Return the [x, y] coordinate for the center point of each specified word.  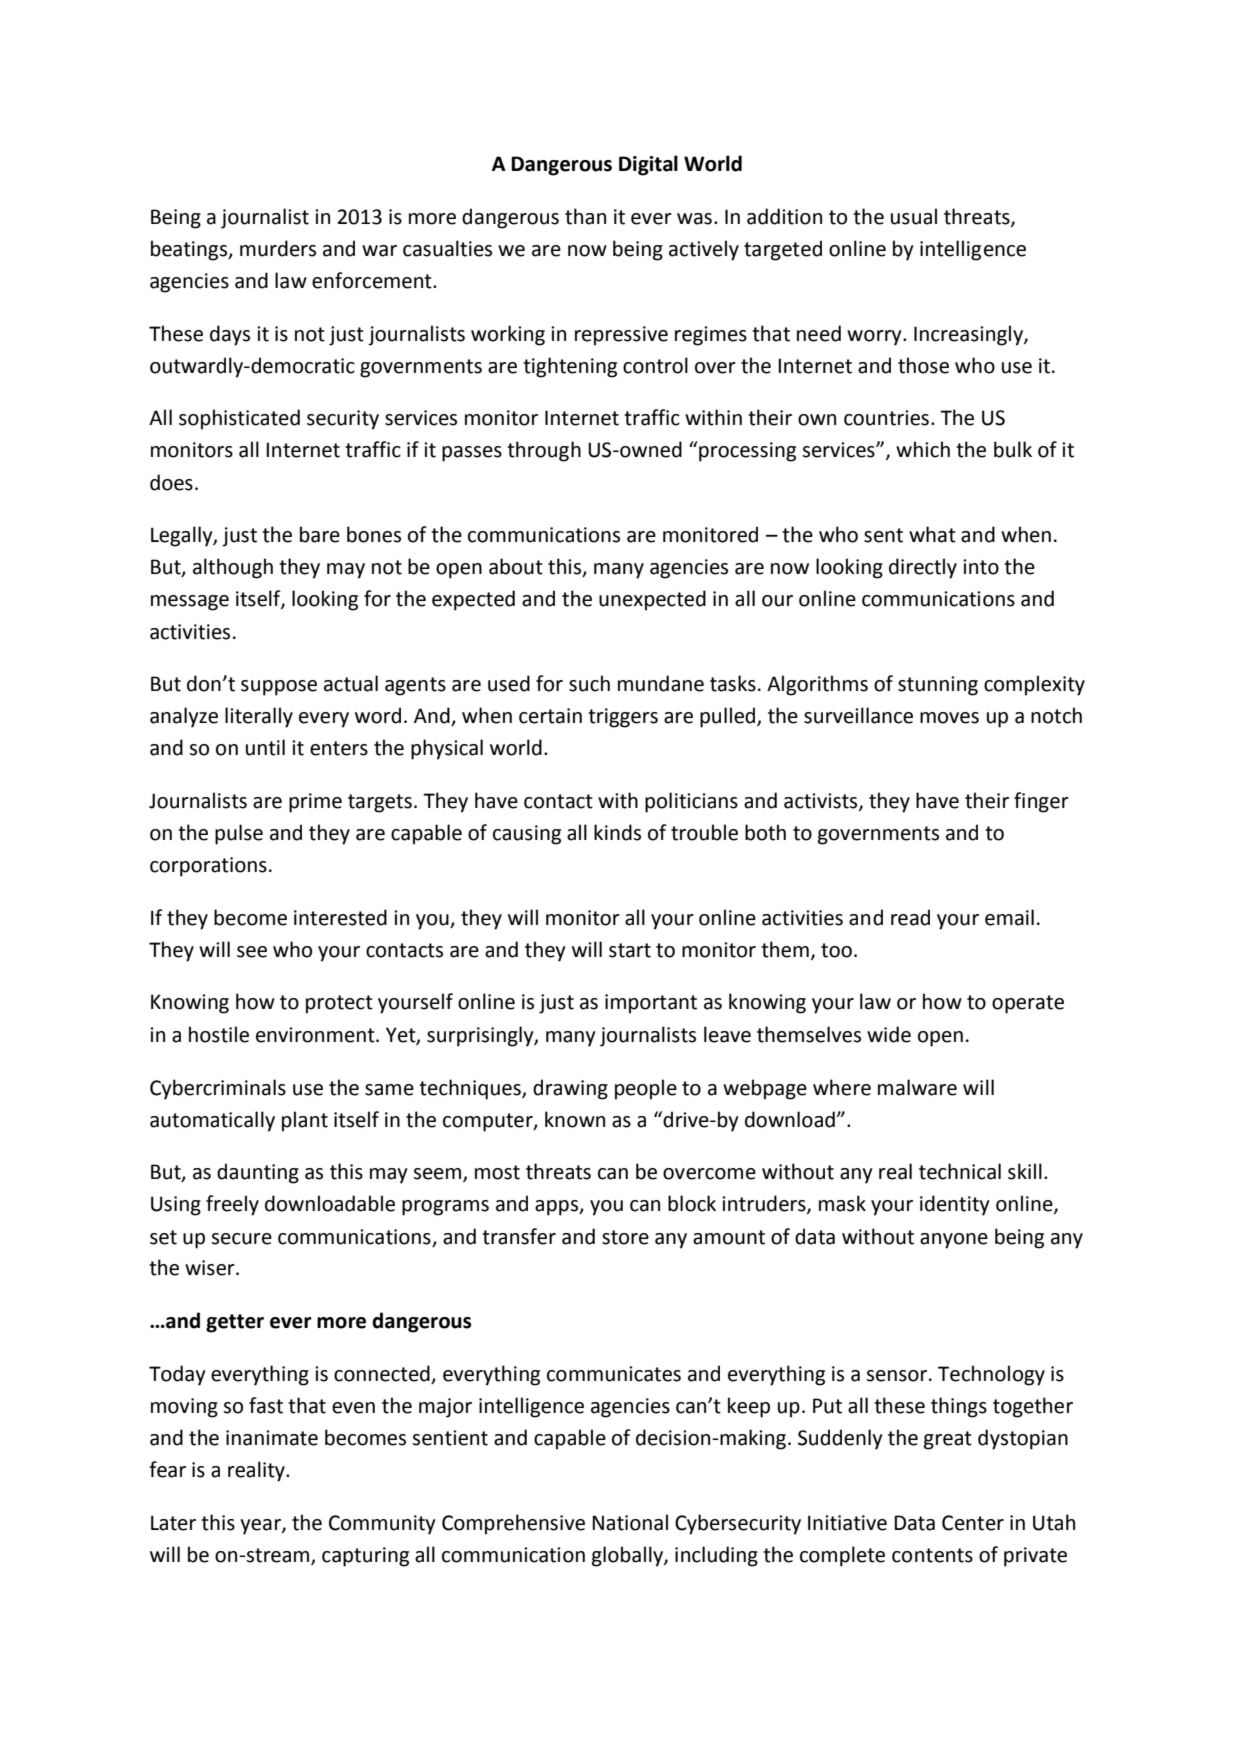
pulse [239, 834]
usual [914, 216]
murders [278, 248]
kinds [617, 832]
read [910, 917]
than [585, 216]
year [261, 1527]
